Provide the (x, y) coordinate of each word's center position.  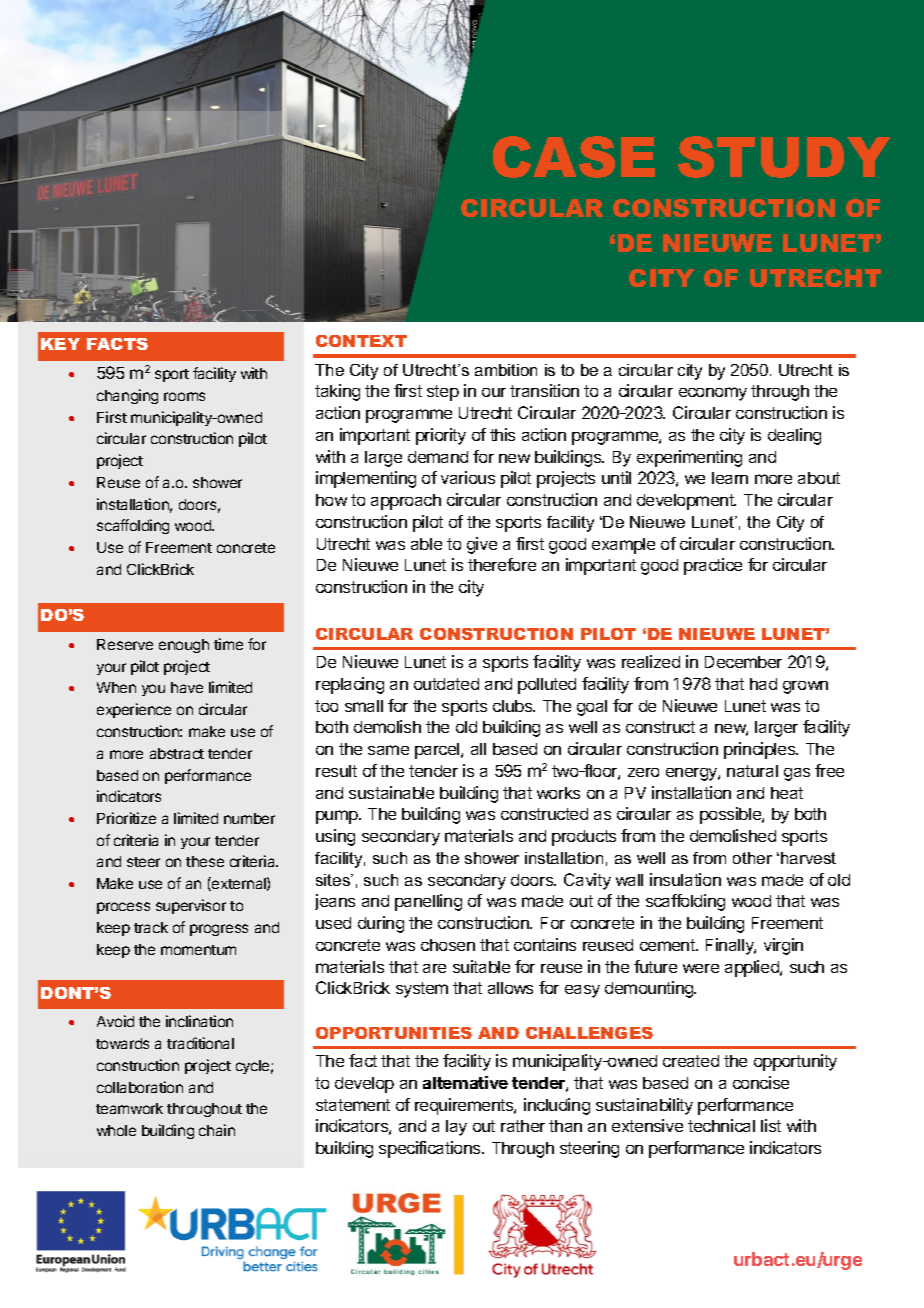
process (123, 908)
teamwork (129, 1108)
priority (441, 436)
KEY (60, 344)
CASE (574, 157)
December (743, 662)
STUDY (784, 157)
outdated (446, 684)
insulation (685, 879)
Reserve (125, 644)
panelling (428, 902)
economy (713, 394)
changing (127, 396)
